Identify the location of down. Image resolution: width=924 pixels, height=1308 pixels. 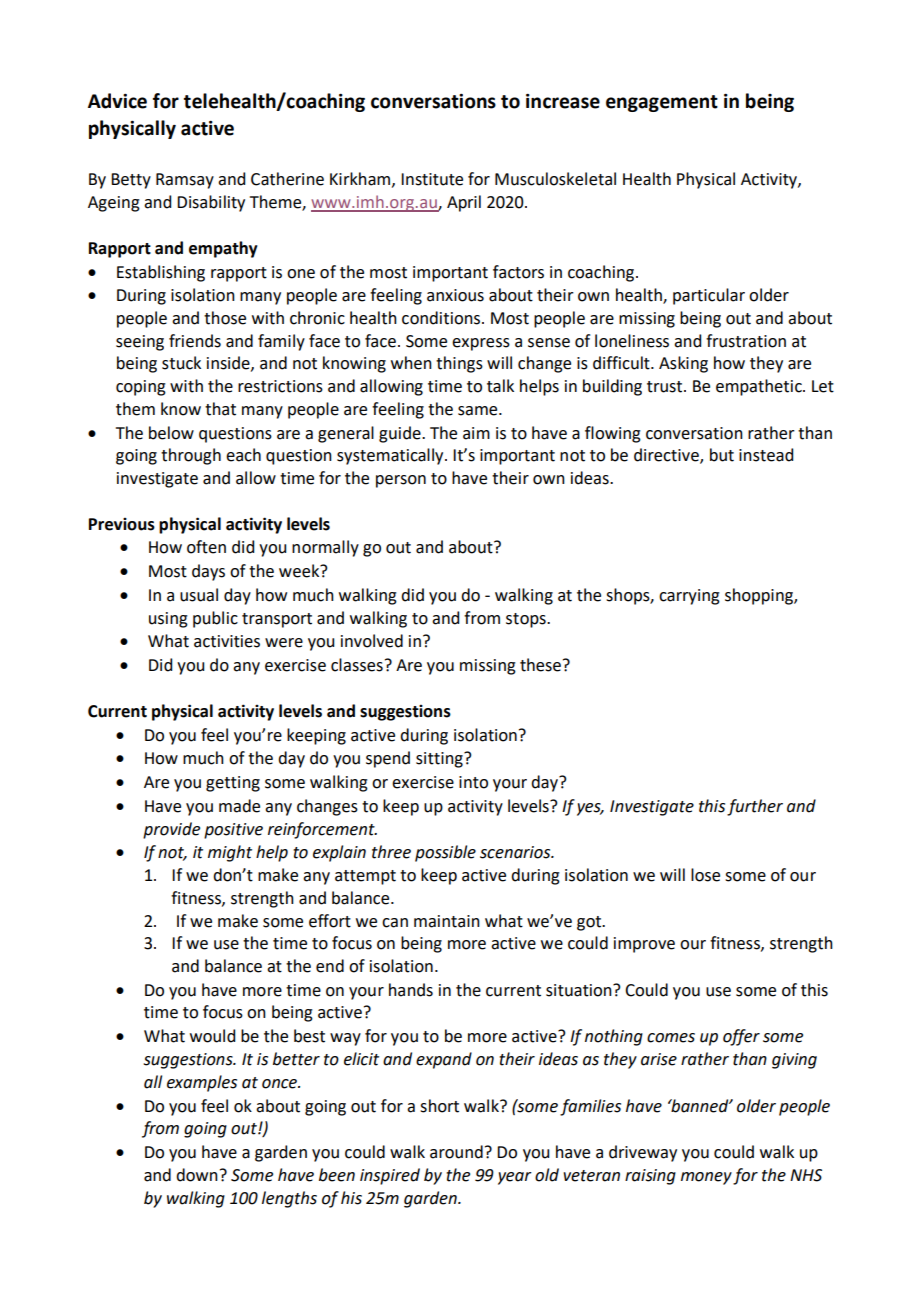
(197, 1175).
